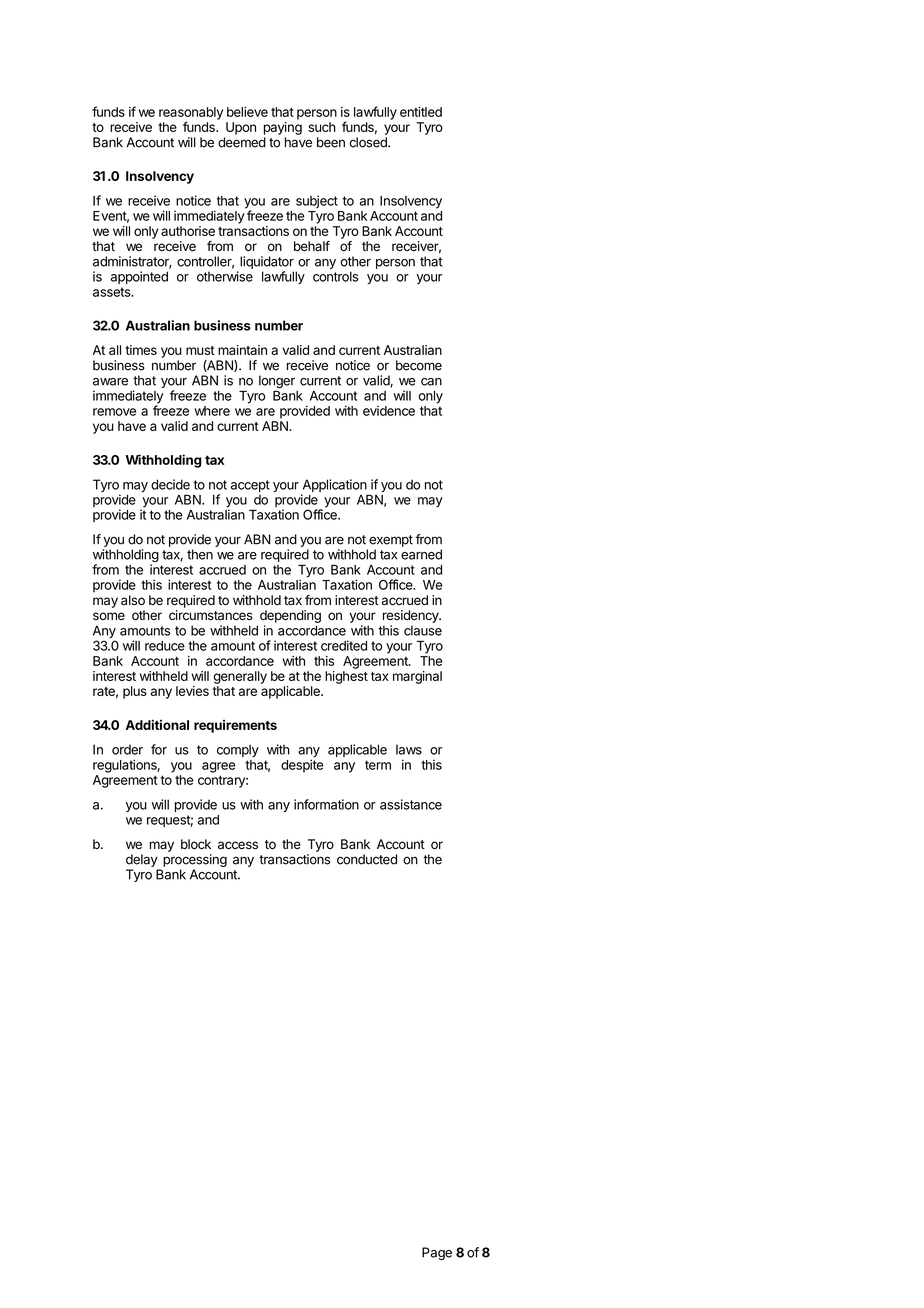  I want to click on exempt, so click(391, 541).
